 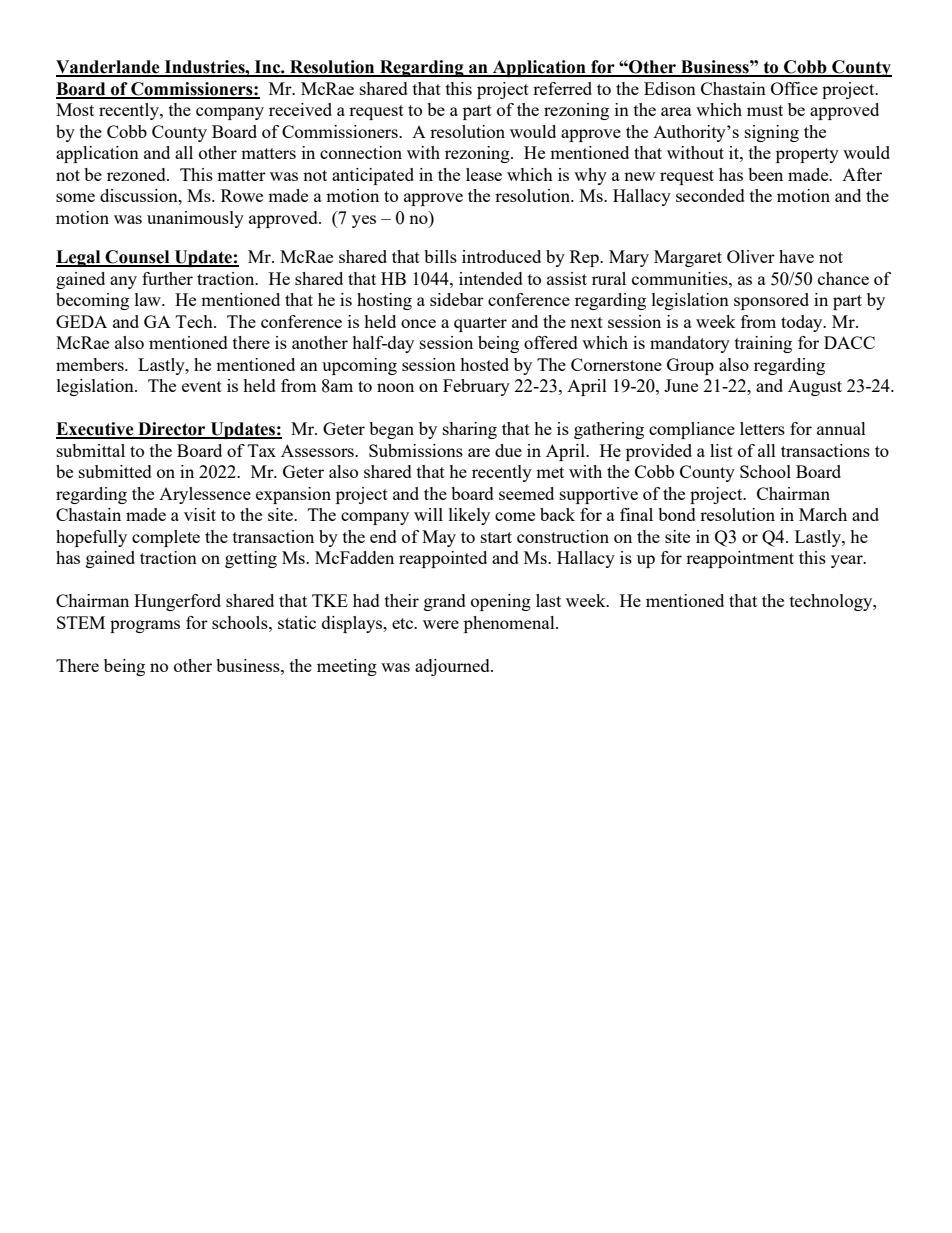 What do you see at coordinates (771, 301) in the screenshot?
I see `sponsored` at bounding box center [771, 301].
